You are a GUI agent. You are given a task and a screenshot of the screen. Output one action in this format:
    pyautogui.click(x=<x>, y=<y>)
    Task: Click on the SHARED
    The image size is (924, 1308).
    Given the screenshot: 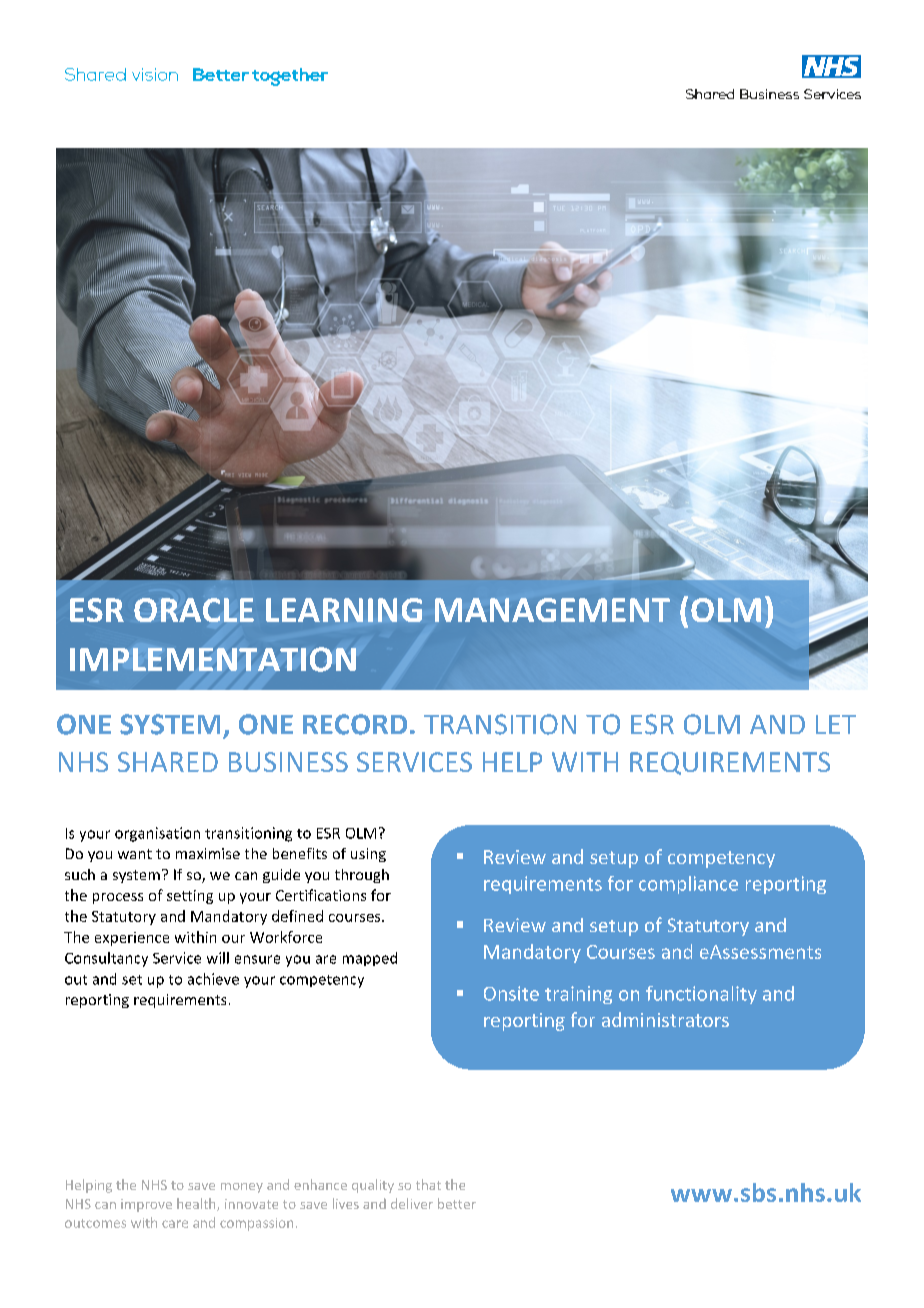 What is the action you would take?
    pyautogui.click(x=168, y=762)
